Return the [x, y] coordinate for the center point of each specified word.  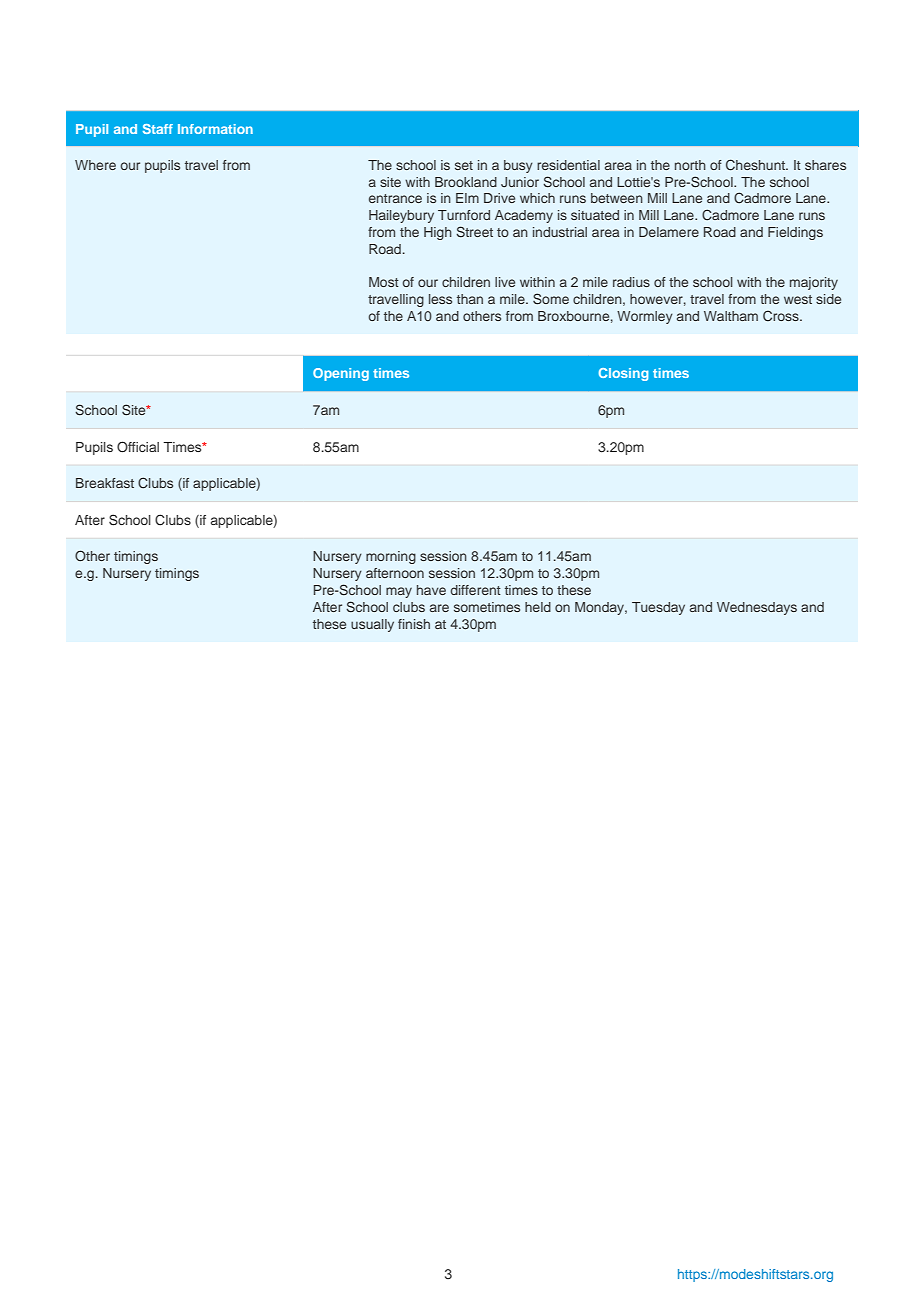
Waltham [731, 316]
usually [372, 625]
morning [391, 557]
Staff [158, 129]
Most [384, 282]
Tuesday [658, 608]
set [464, 165]
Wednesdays [757, 608]
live [505, 282]
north [690, 165]
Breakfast [105, 483]
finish [414, 624]
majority [814, 283]
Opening [341, 374]
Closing [624, 374]
